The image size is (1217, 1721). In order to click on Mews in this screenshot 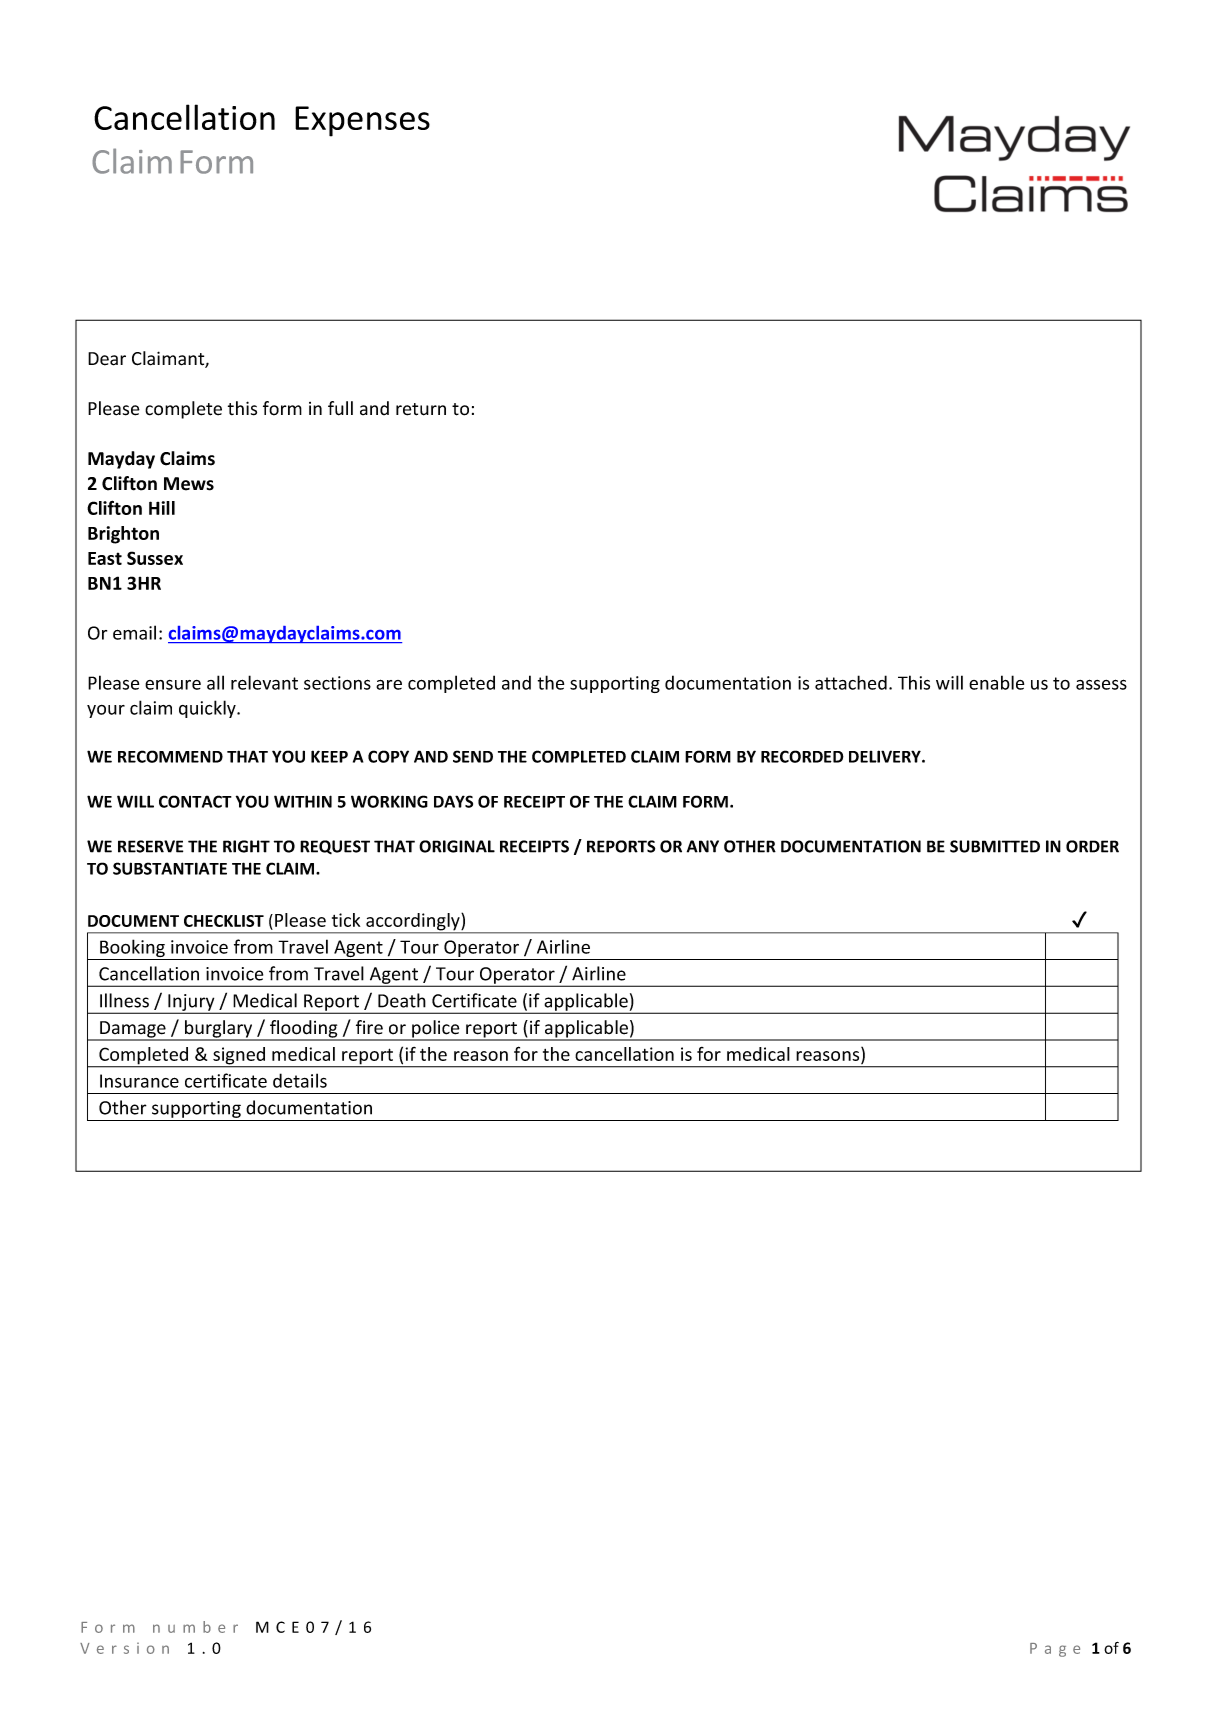, I will do `click(189, 484)`.
